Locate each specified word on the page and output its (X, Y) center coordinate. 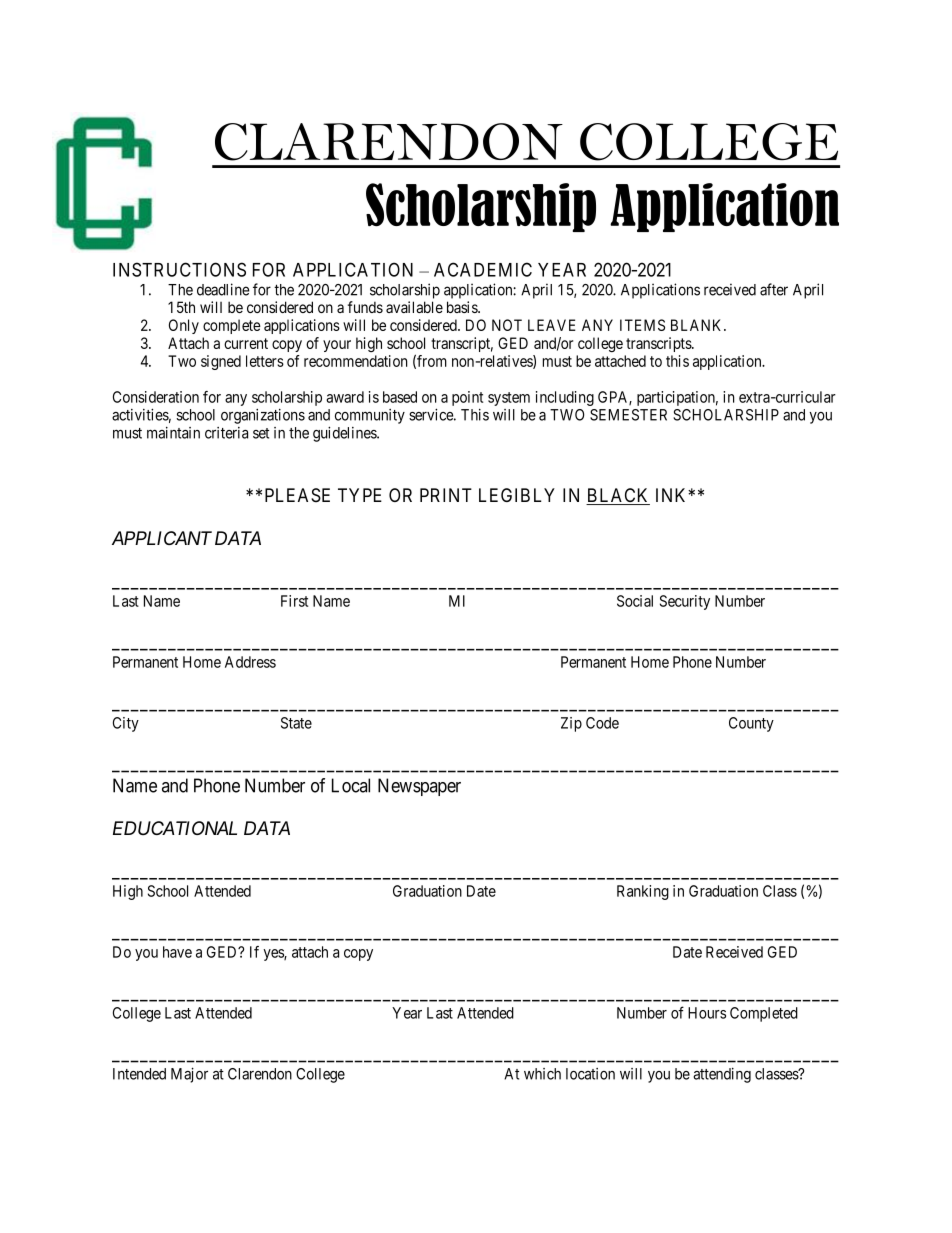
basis (463, 307)
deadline (223, 289)
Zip (571, 724)
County (751, 724)
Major (189, 1075)
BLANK (698, 325)
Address (250, 662)
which (542, 1074)
